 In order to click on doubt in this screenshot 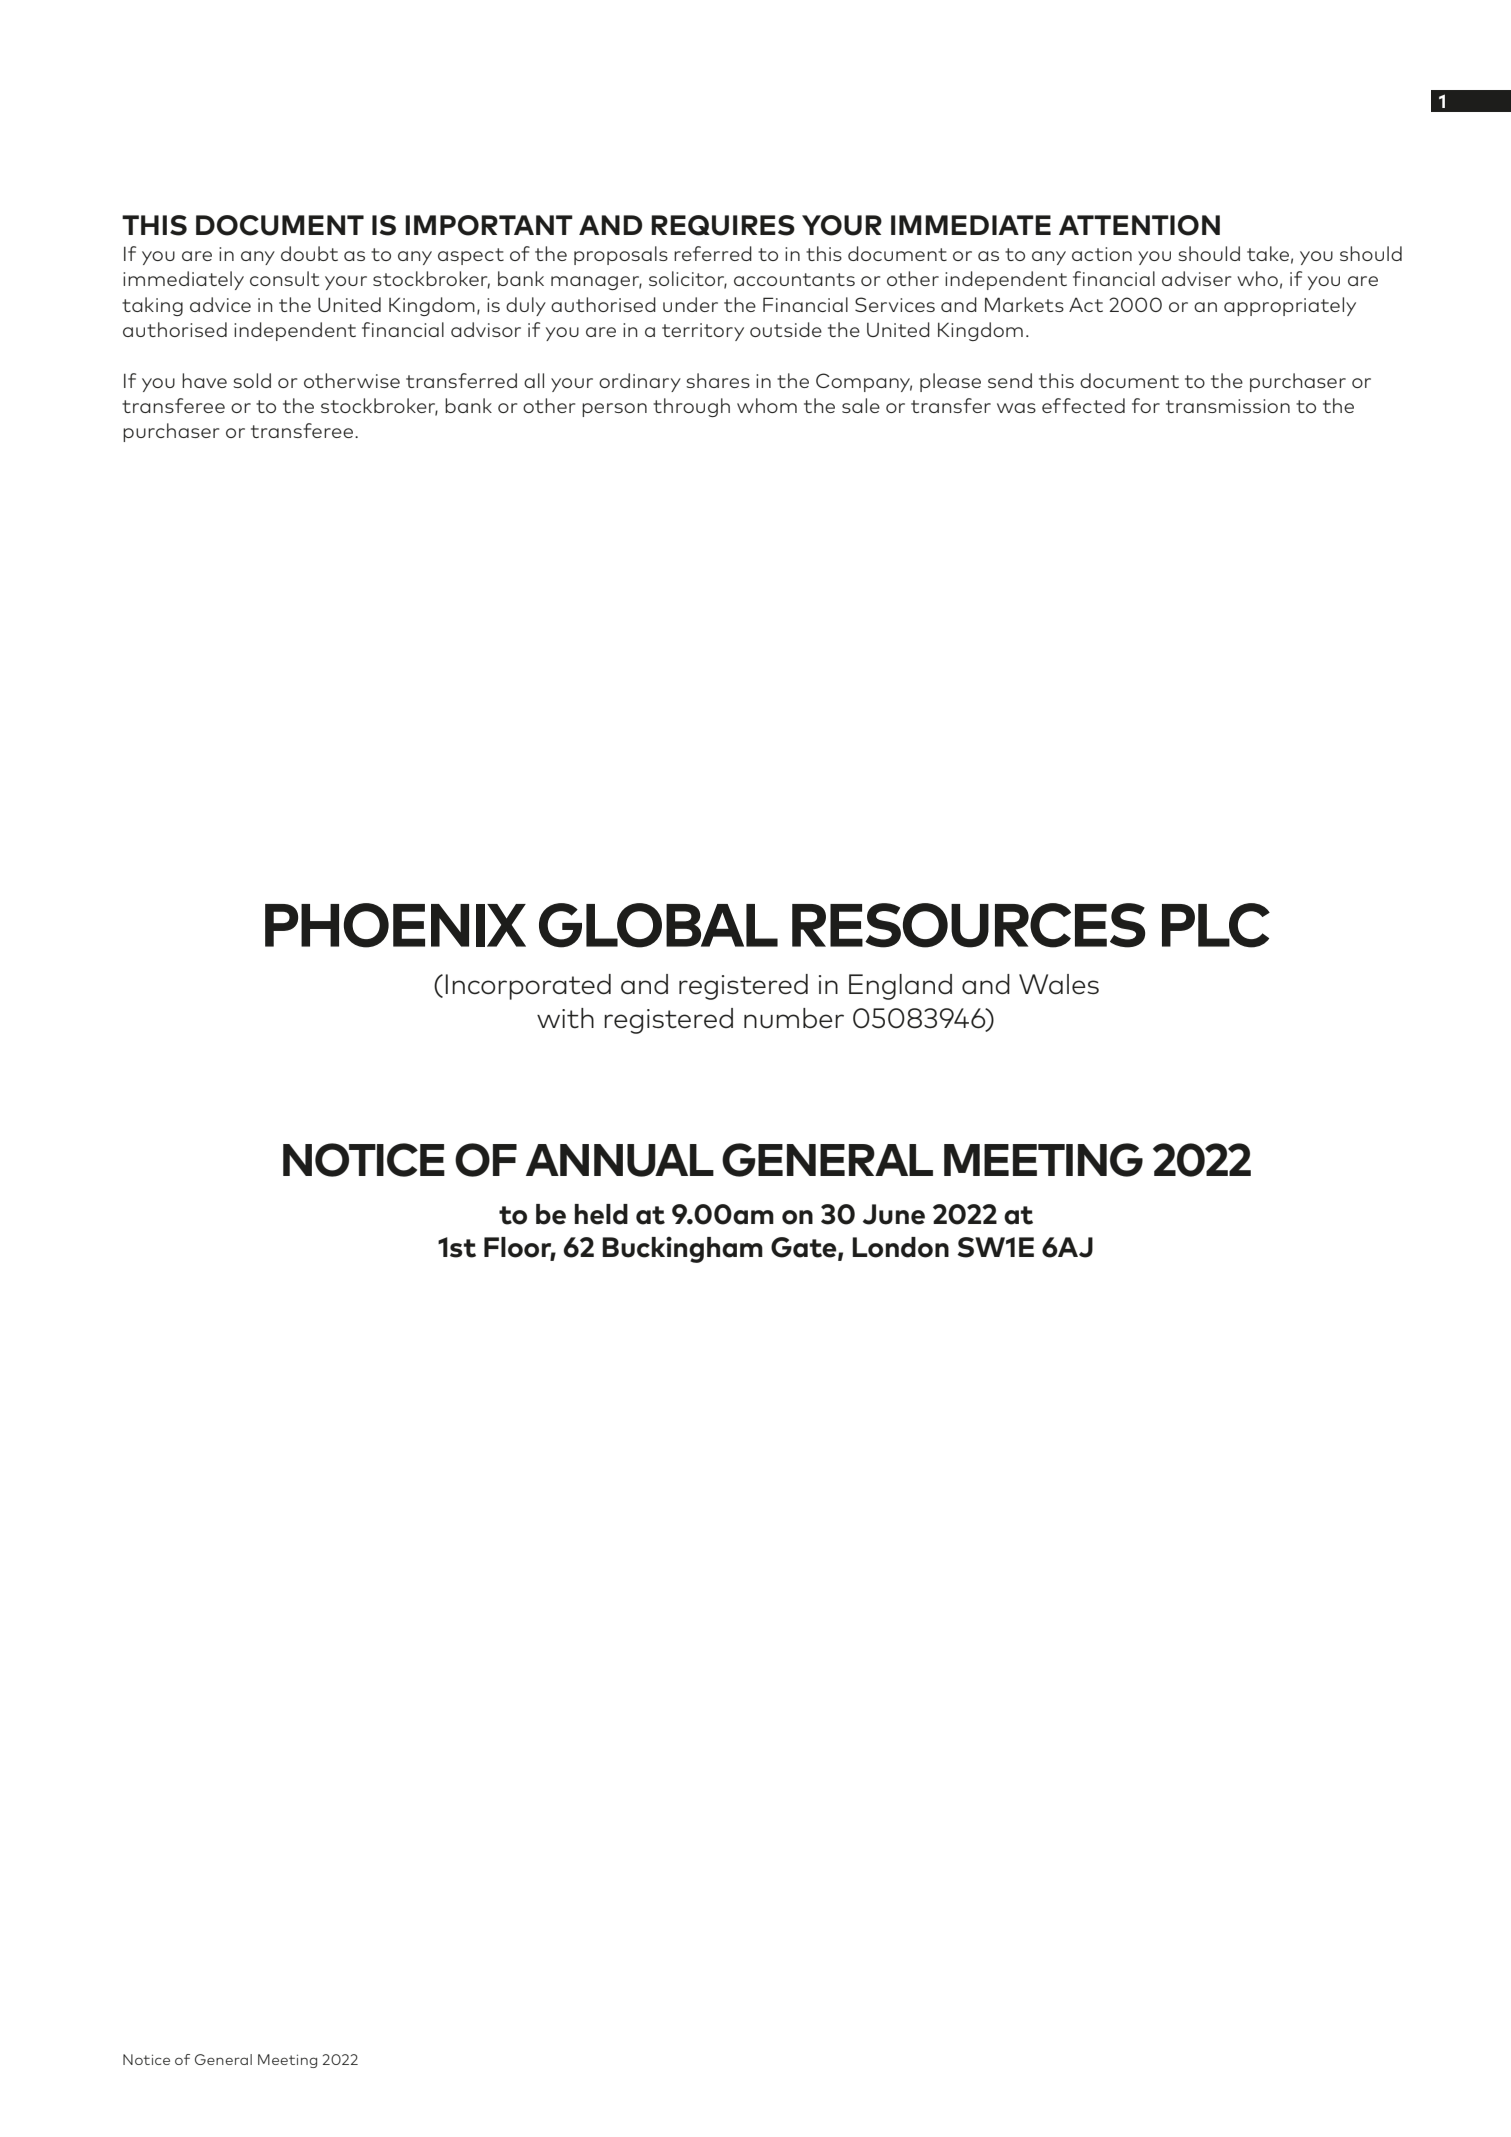, I will do `click(309, 253)`.
